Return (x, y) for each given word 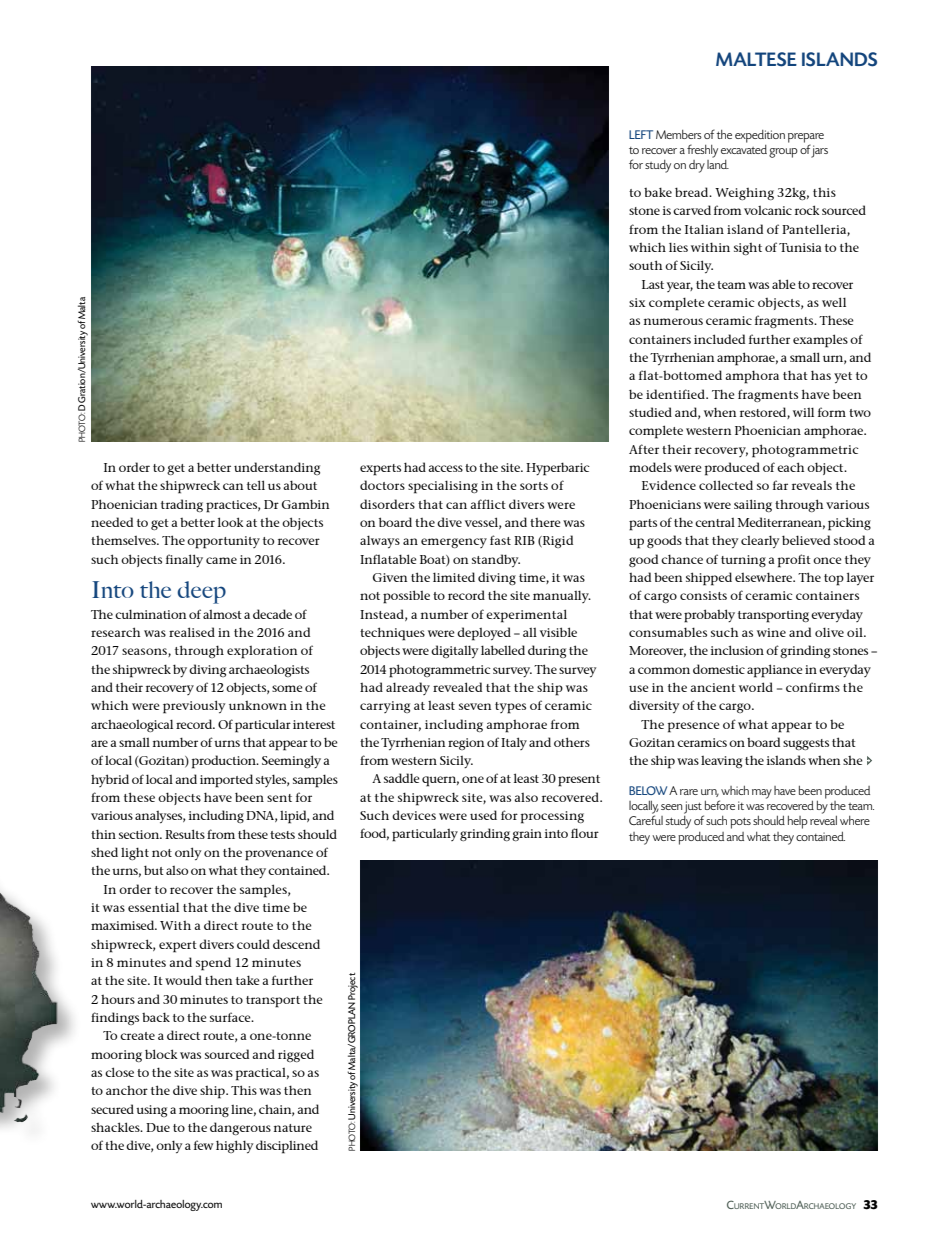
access (445, 468)
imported (226, 781)
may (762, 794)
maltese (756, 59)
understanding (277, 468)
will (803, 412)
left (641, 134)
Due (158, 1127)
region (466, 744)
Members (679, 134)
